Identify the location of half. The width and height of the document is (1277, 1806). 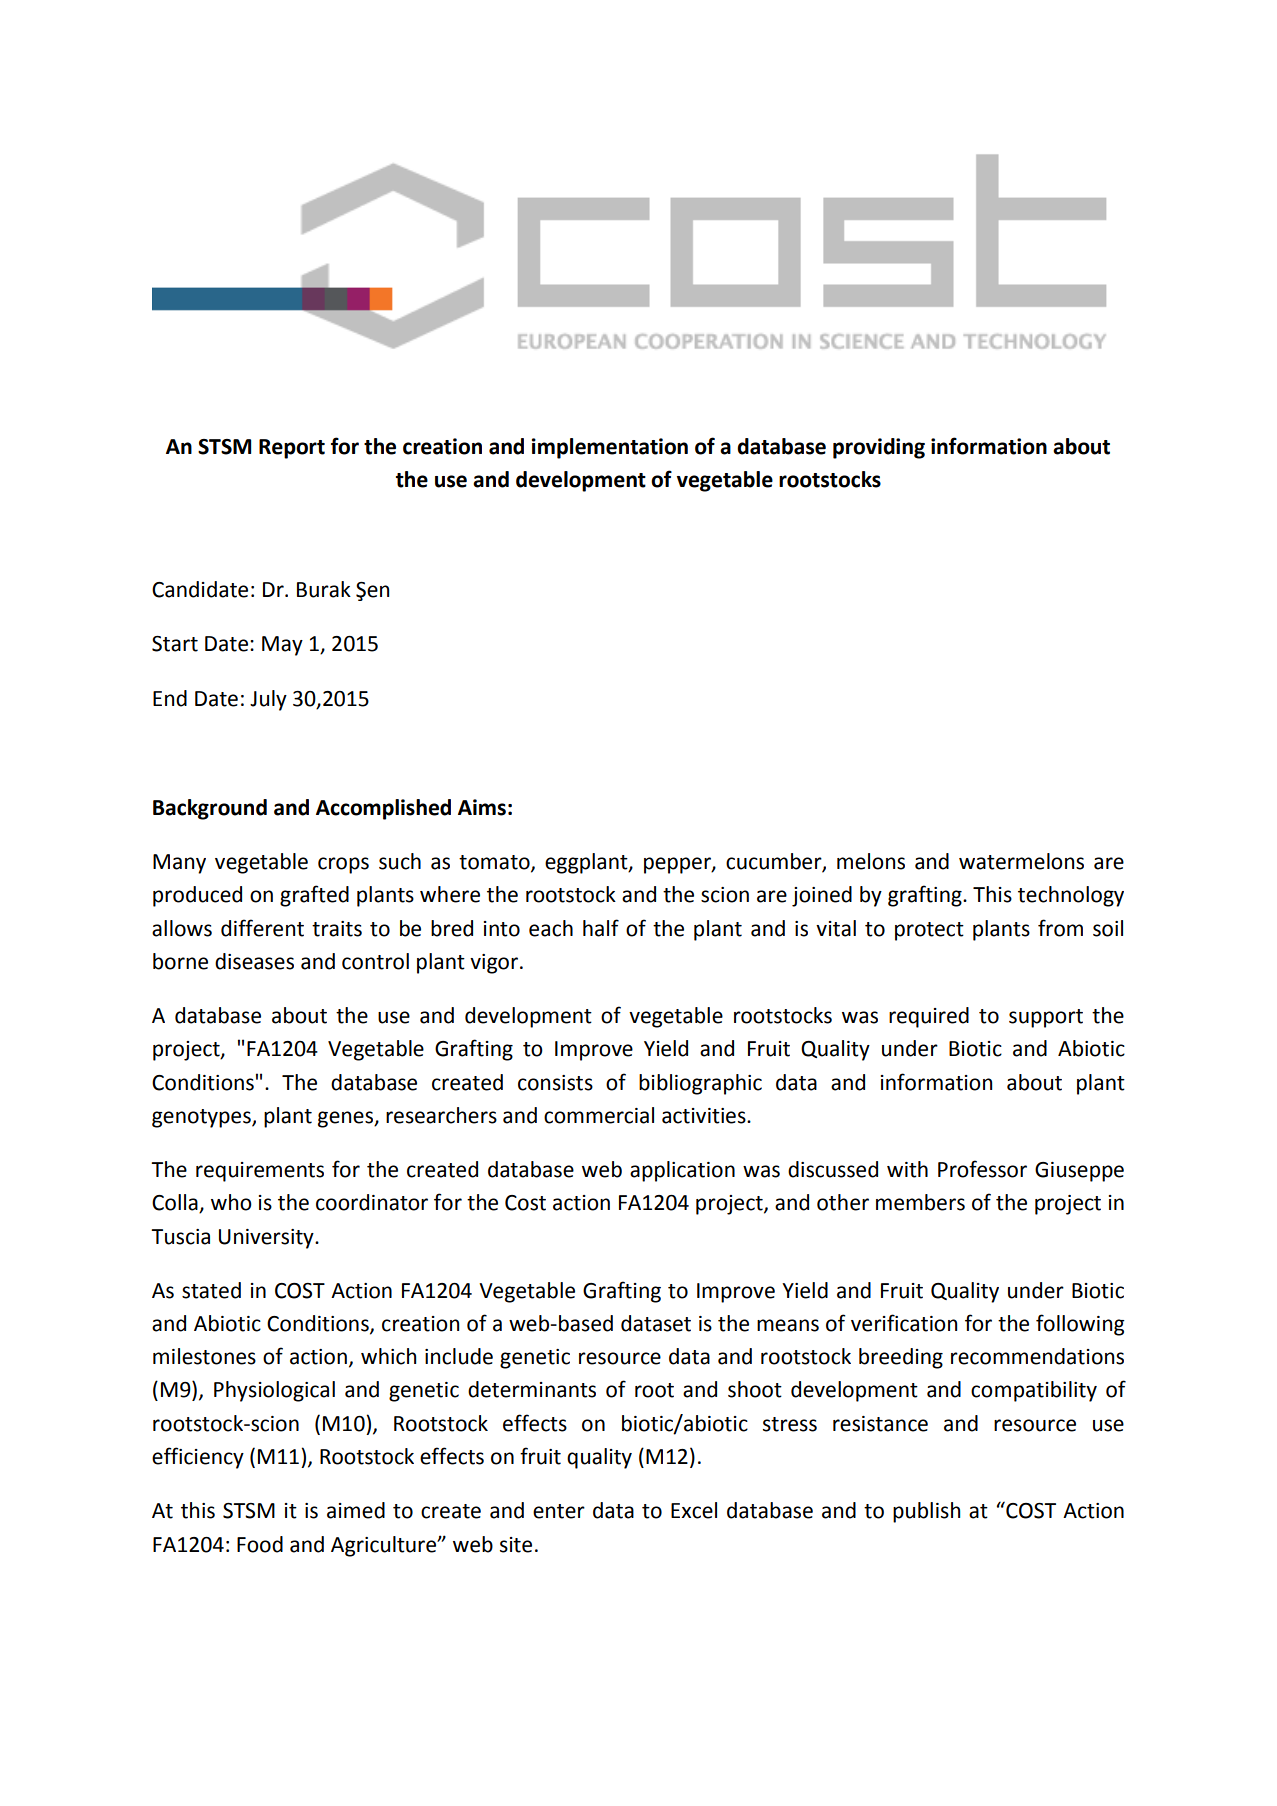
(601, 928).
